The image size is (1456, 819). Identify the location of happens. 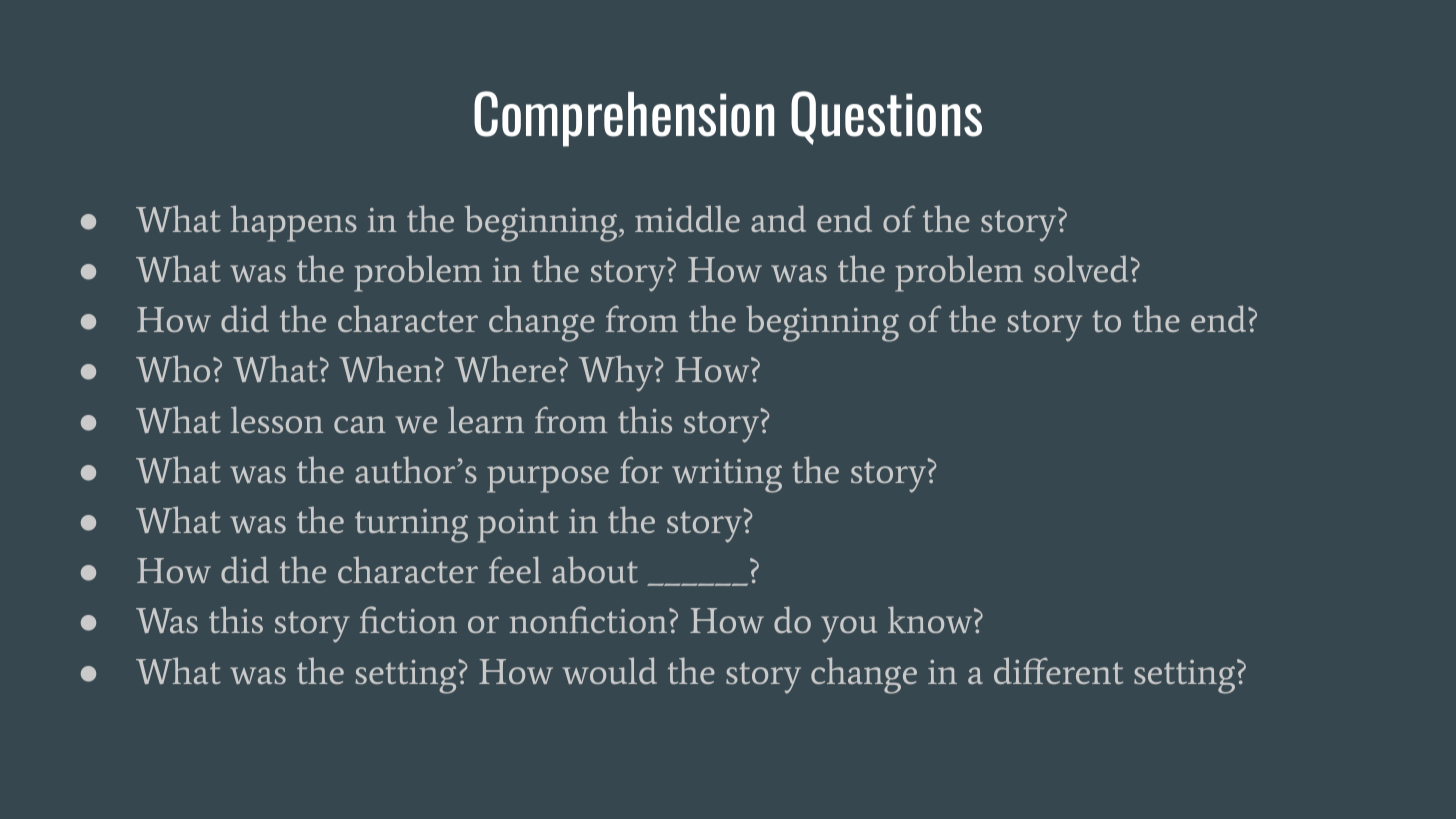
(294, 223).
